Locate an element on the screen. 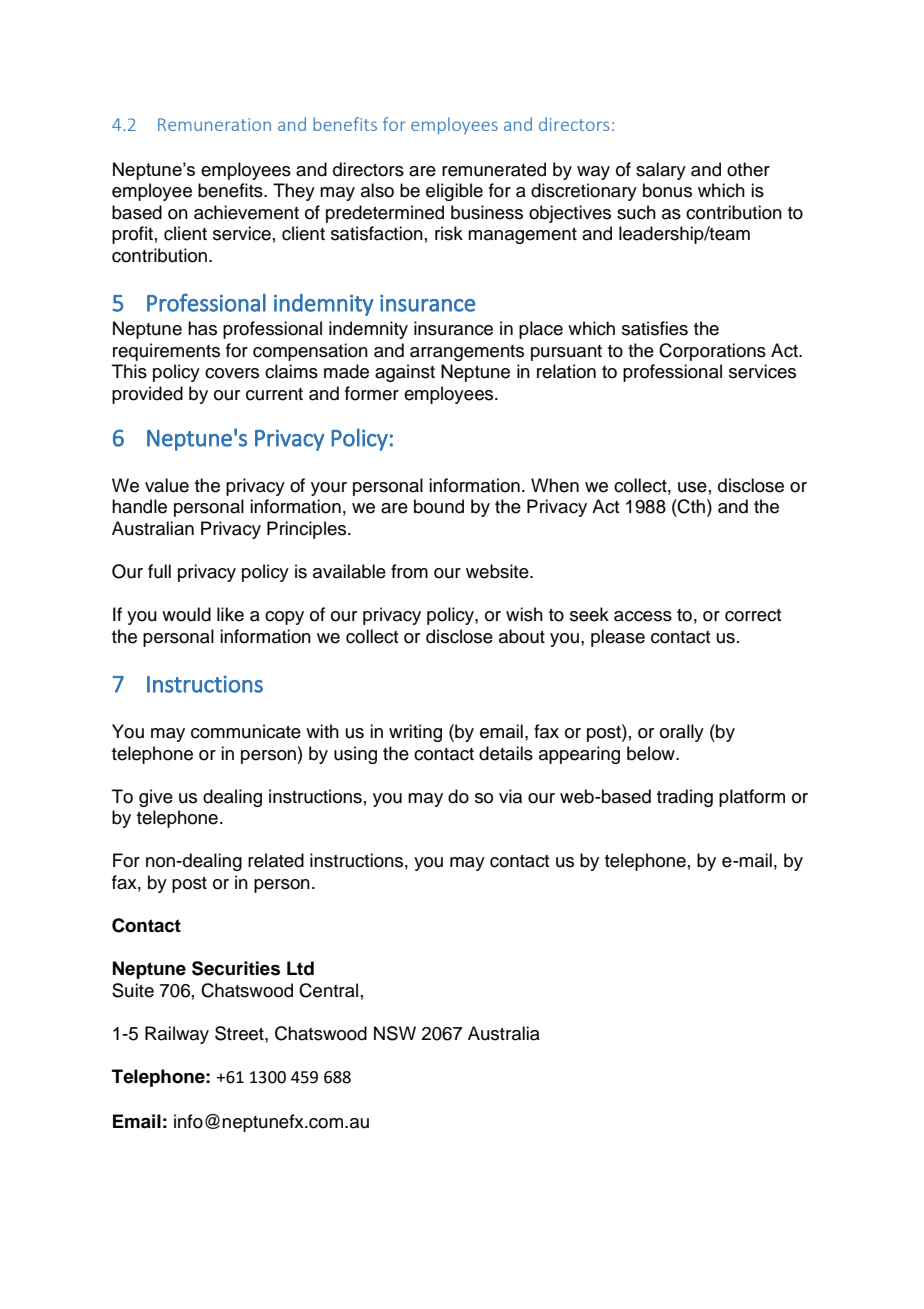 This screenshot has width=924, height=1309. value is located at coordinates (167, 485).
